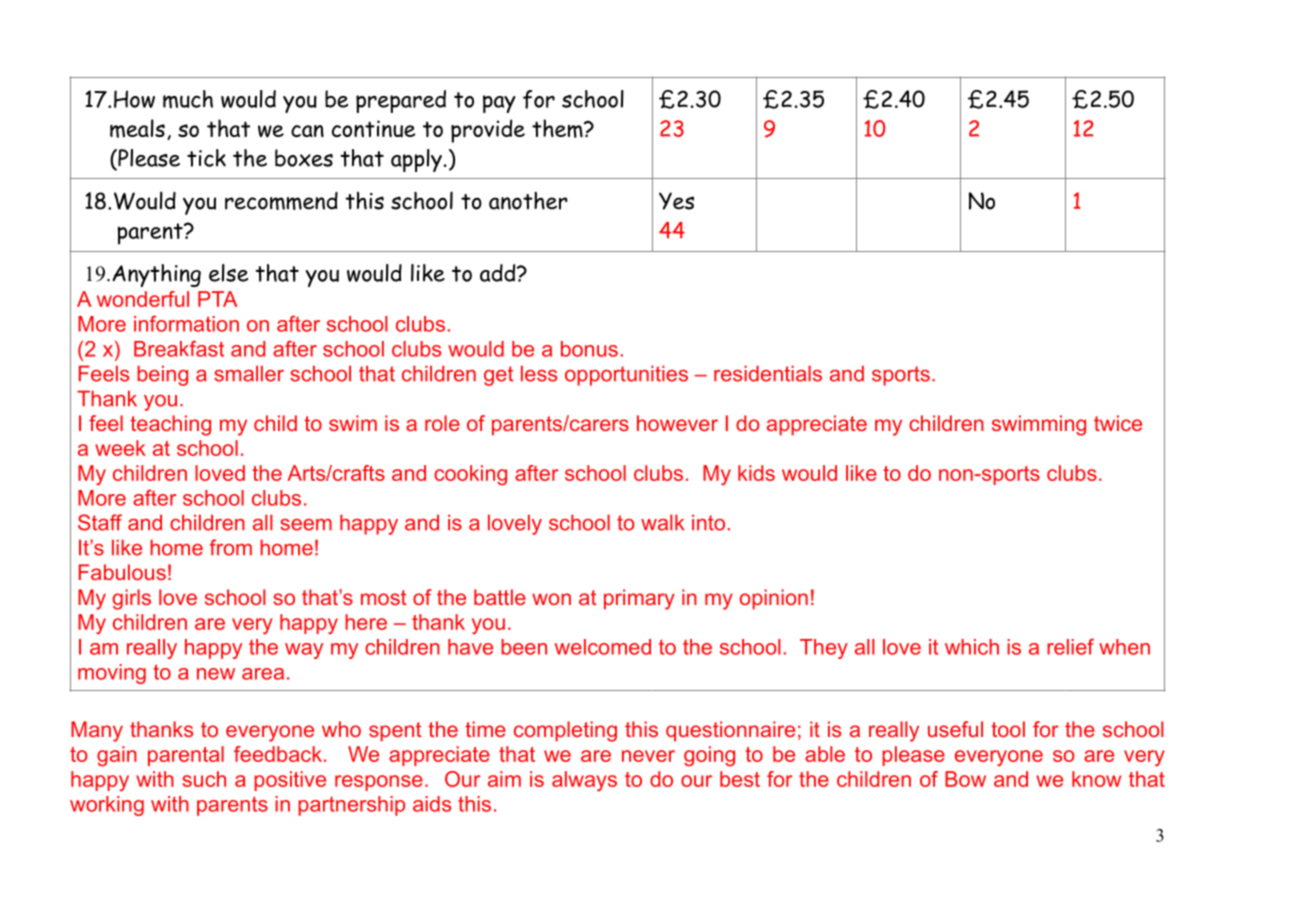 Image resolution: width=1308 pixels, height=924 pixels. Describe the element at coordinates (1118, 423) in the document. I see `twice` at that location.
